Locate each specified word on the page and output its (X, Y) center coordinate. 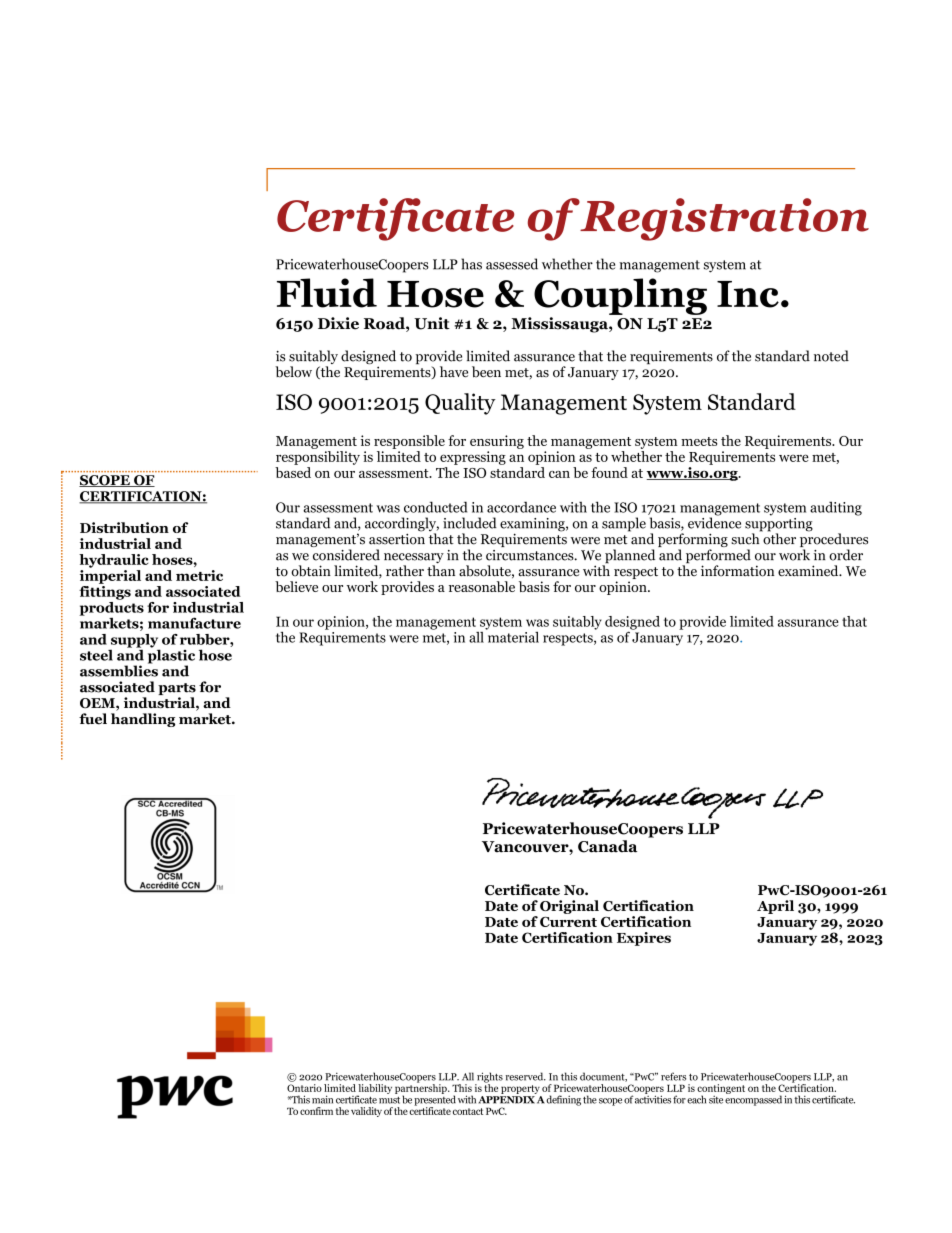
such (746, 538)
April (775, 907)
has (471, 264)
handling (143, 720)
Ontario (304, 1088)
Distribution (124, 527)
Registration (724, 219)
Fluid (327, 293)
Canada (607, 846)
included (470, 523)
